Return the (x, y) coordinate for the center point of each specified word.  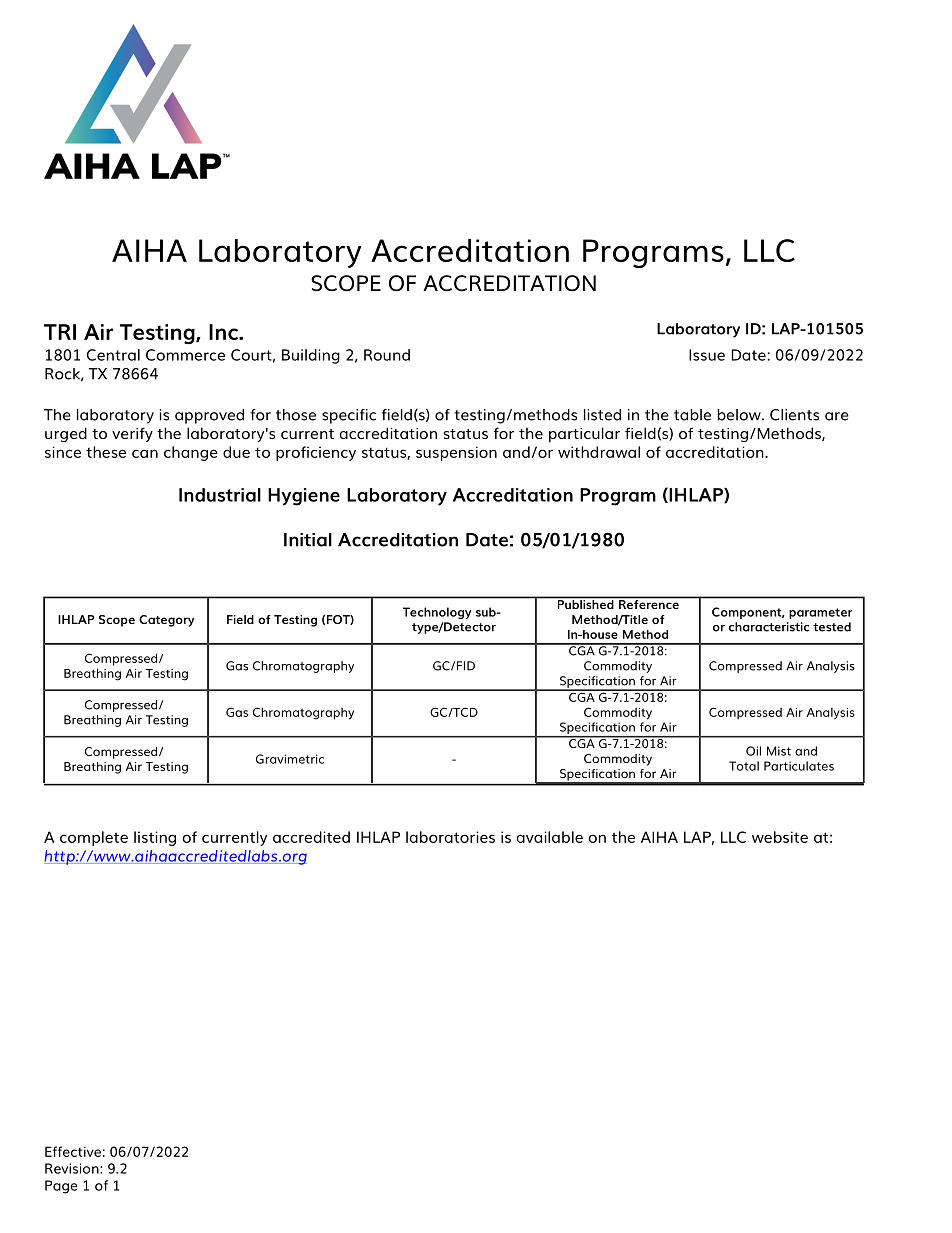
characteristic (769, 627)
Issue (707, 355)
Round (387, 355)
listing (155, 838)
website (780, 837)
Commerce (185, 355)
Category (166, 621)
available (549, 837)
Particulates (799, 766)
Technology (437, 613)
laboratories (450, 837)
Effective (73, 1151)
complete (94, 838)
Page (61, 1187)
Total (744, 766)
